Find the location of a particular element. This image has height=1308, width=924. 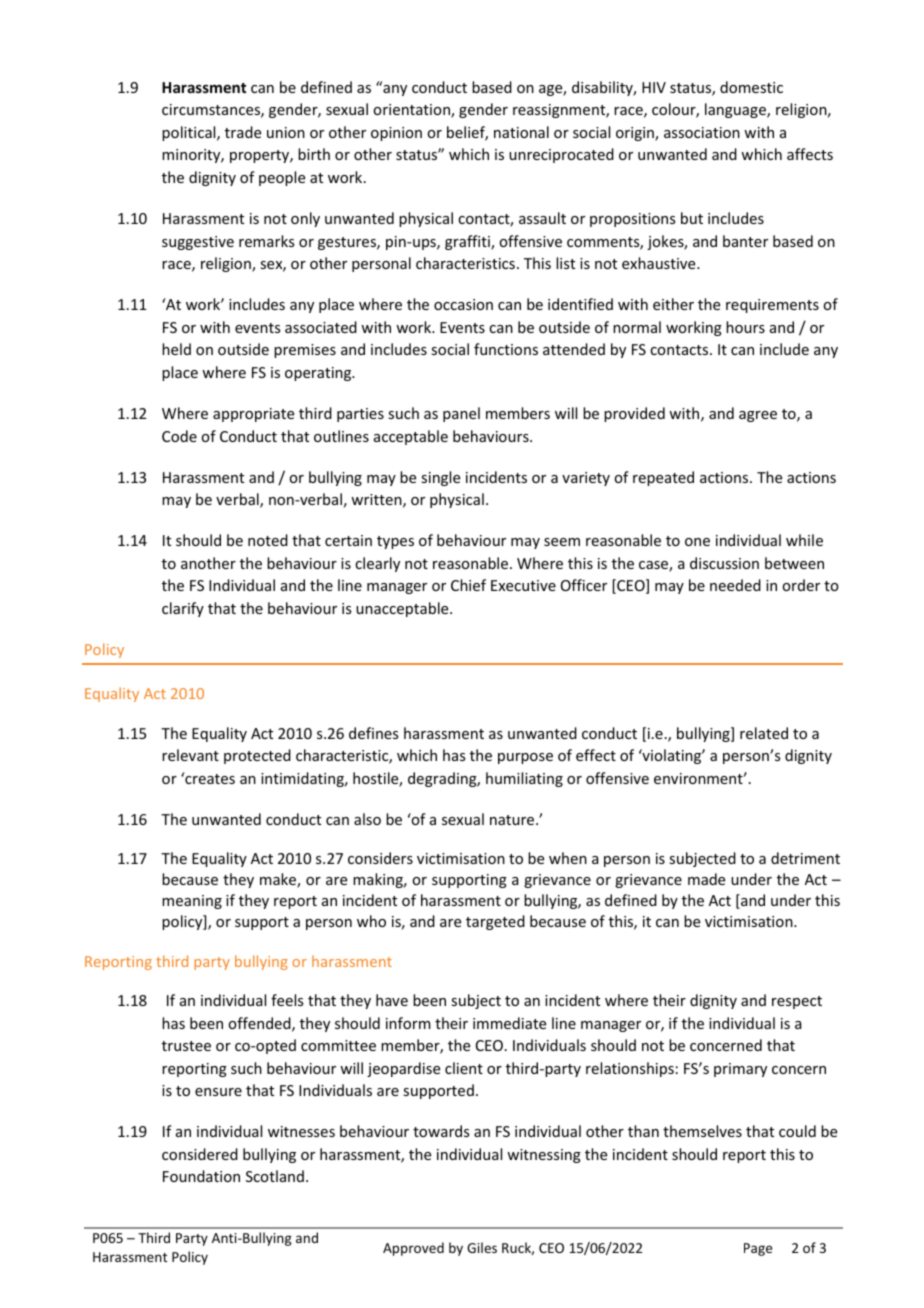

related is located at coordinates (764, 733).
